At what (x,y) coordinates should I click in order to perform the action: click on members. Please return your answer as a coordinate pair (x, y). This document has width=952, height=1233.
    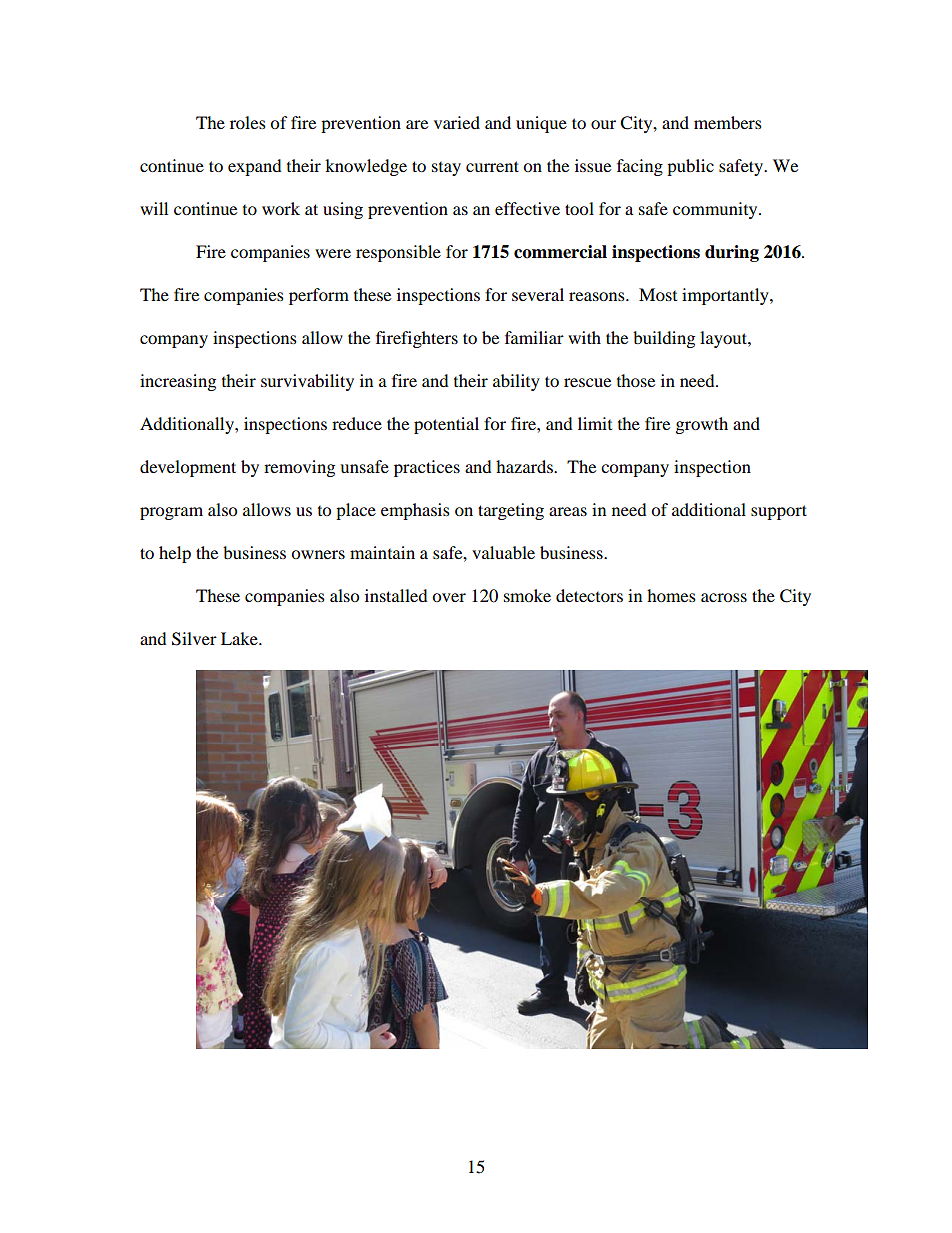
    Looking at the image, I should click on (728, 122).
